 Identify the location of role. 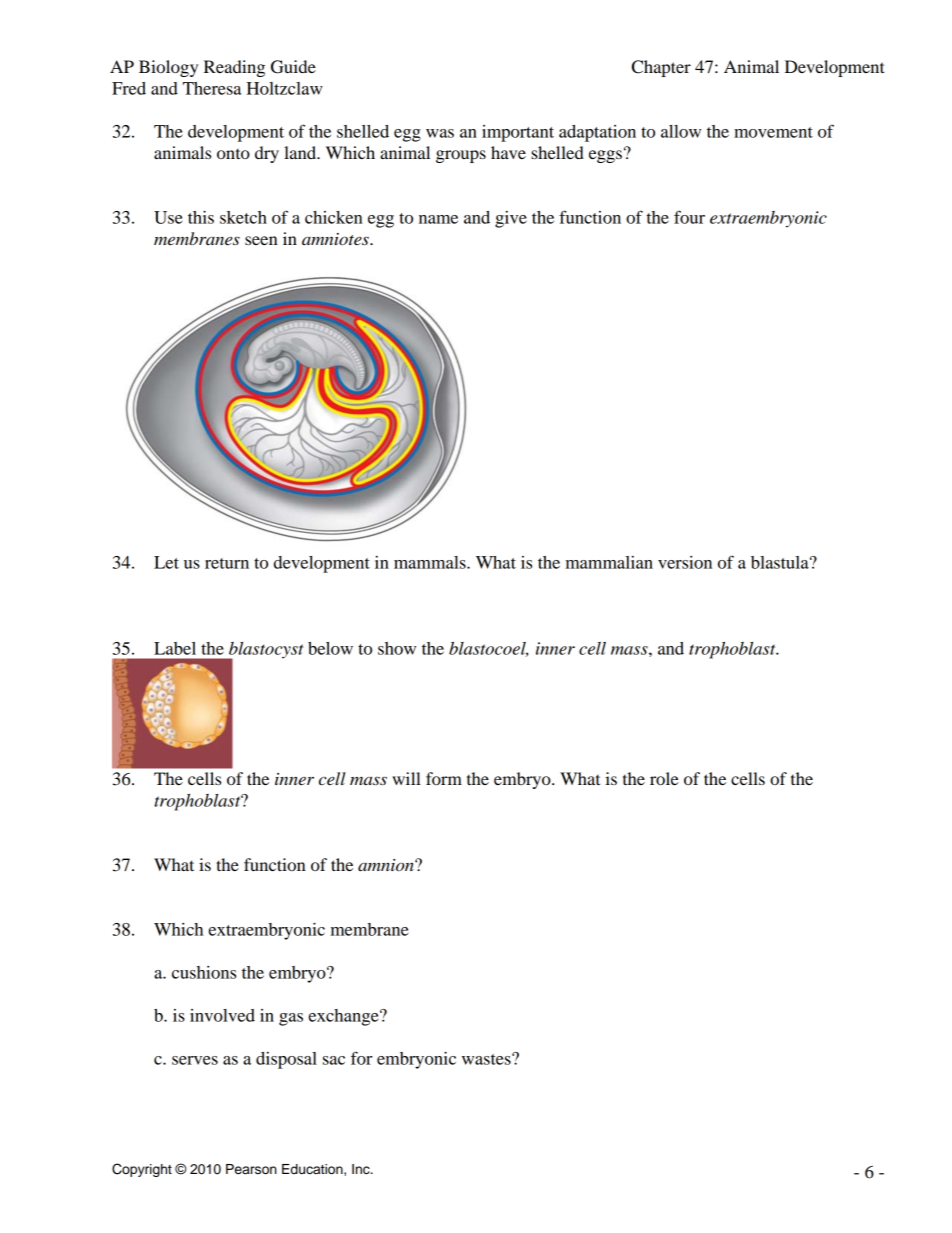
(664, 778).
